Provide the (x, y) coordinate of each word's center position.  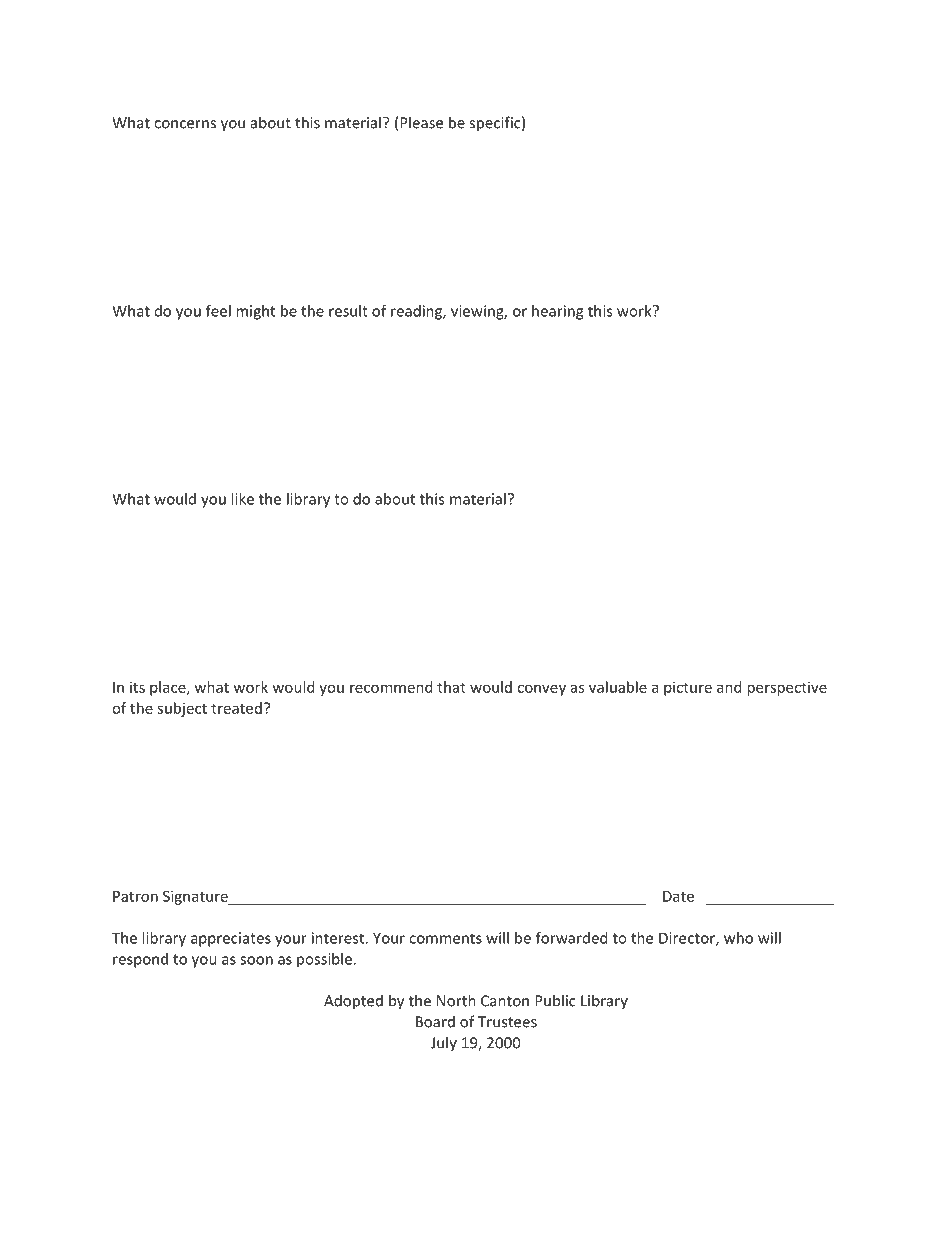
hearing (557, 312)
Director (688, 939)
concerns (185, 124)
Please (421, 122)
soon (256, 960)
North (456, 1000)
